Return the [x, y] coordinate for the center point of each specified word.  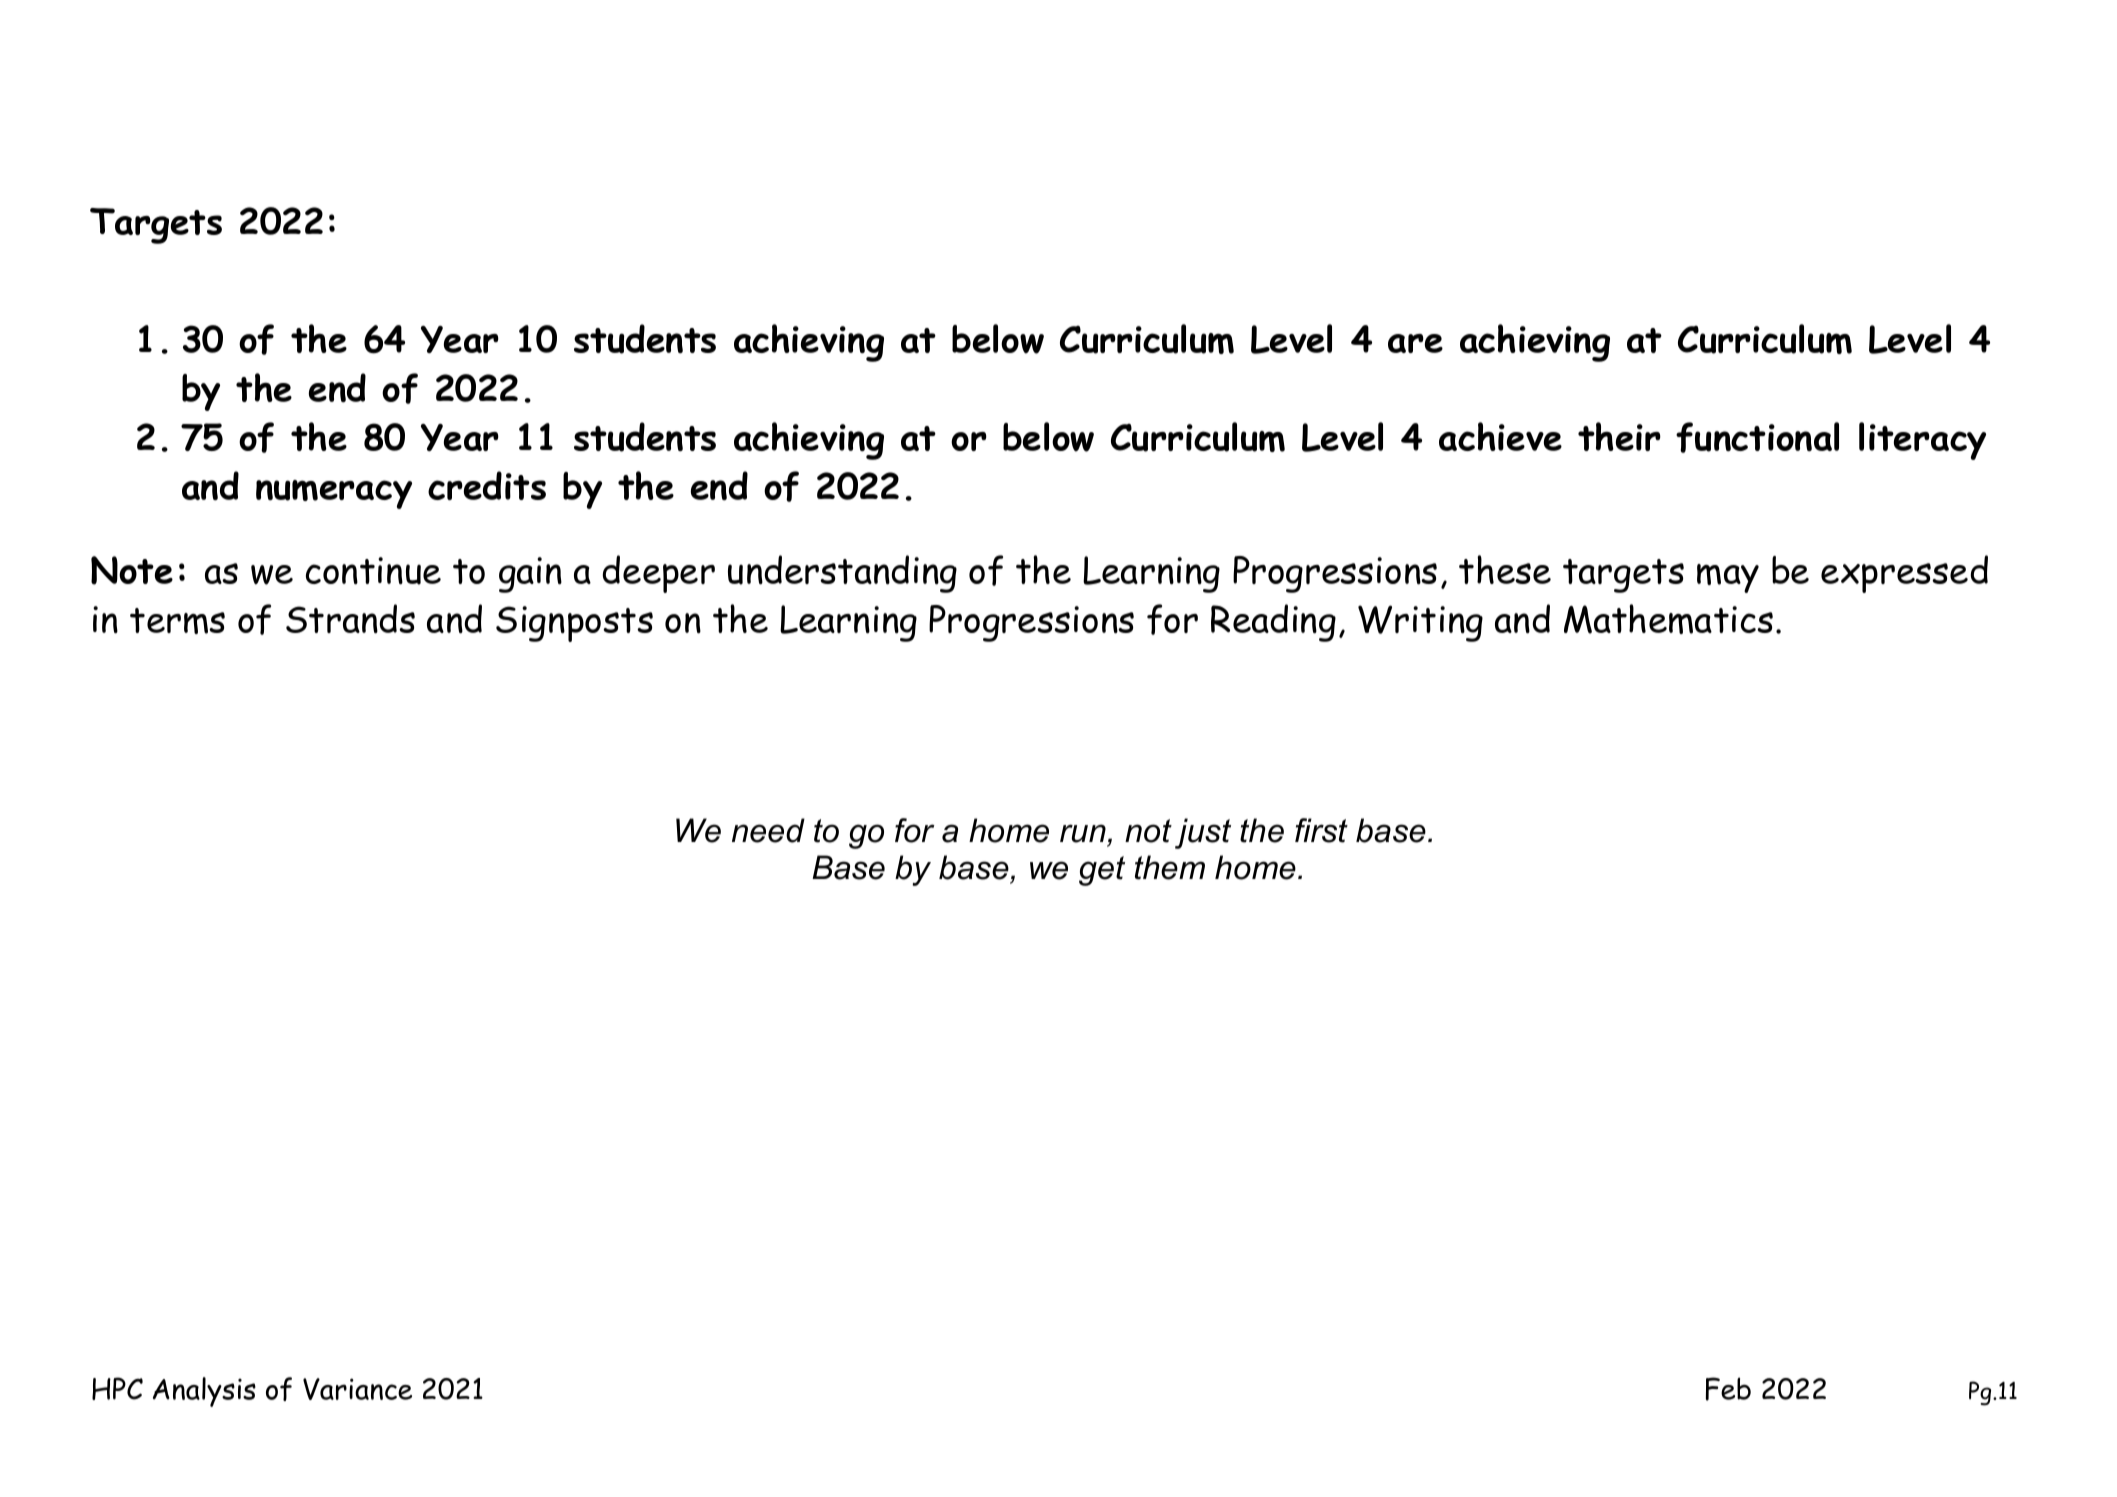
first [1321, 830]
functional [1757, 437]
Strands [350, 619]
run [1083, 833]
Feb [1728, 1389]
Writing [1420, 623]
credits [487, 485]
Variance [357, 1389]
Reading [1273, 623]
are [1415, 343]
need [768, 830]
